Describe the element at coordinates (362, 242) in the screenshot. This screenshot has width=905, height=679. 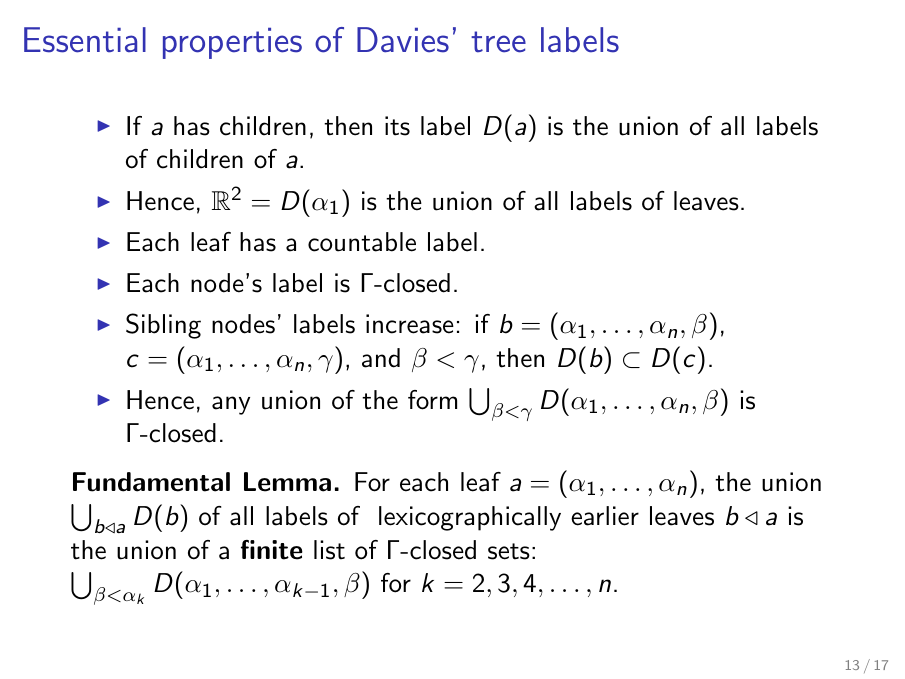
I see `countable` at that location.
